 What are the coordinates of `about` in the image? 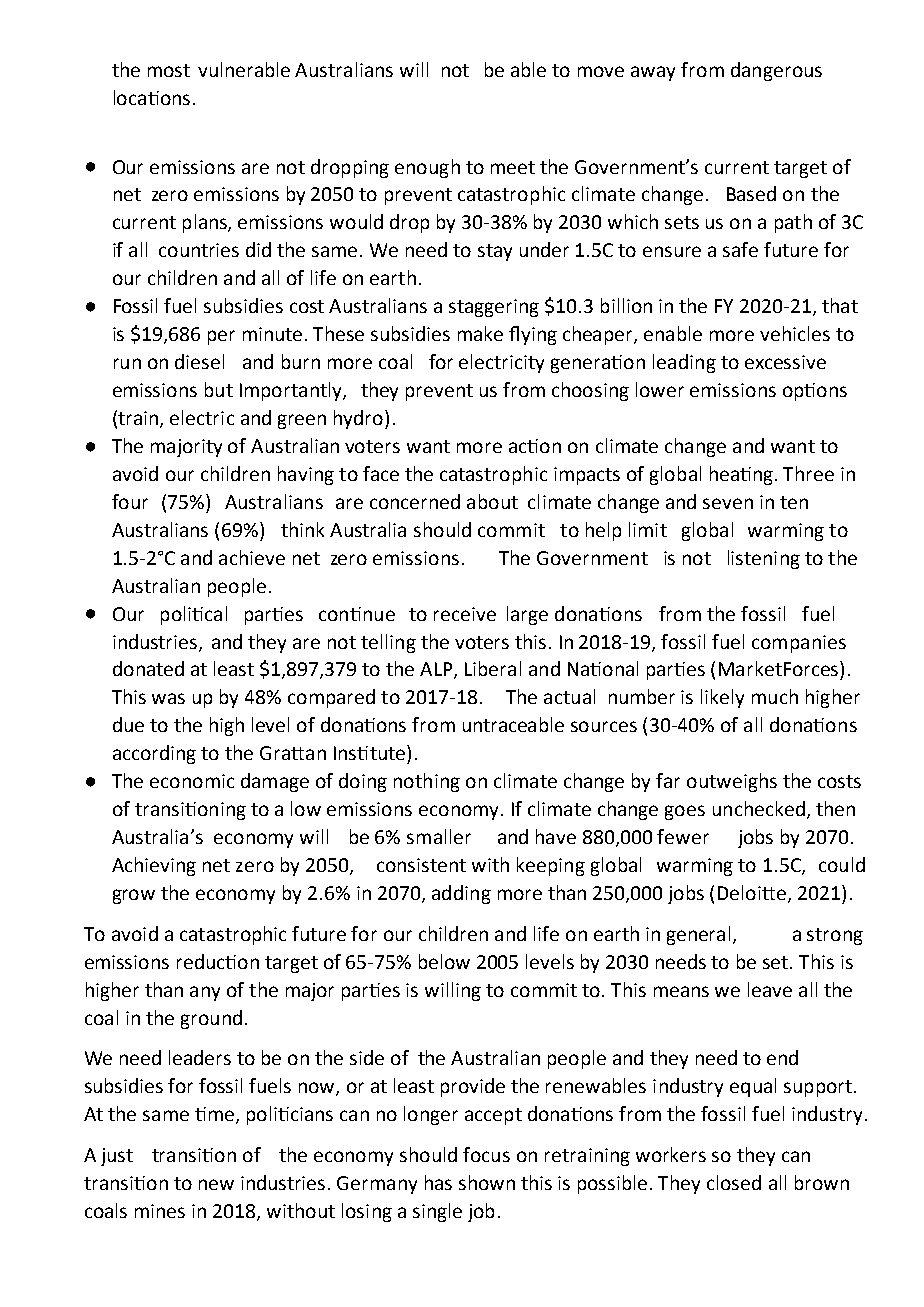 It's located at (492, 501).
